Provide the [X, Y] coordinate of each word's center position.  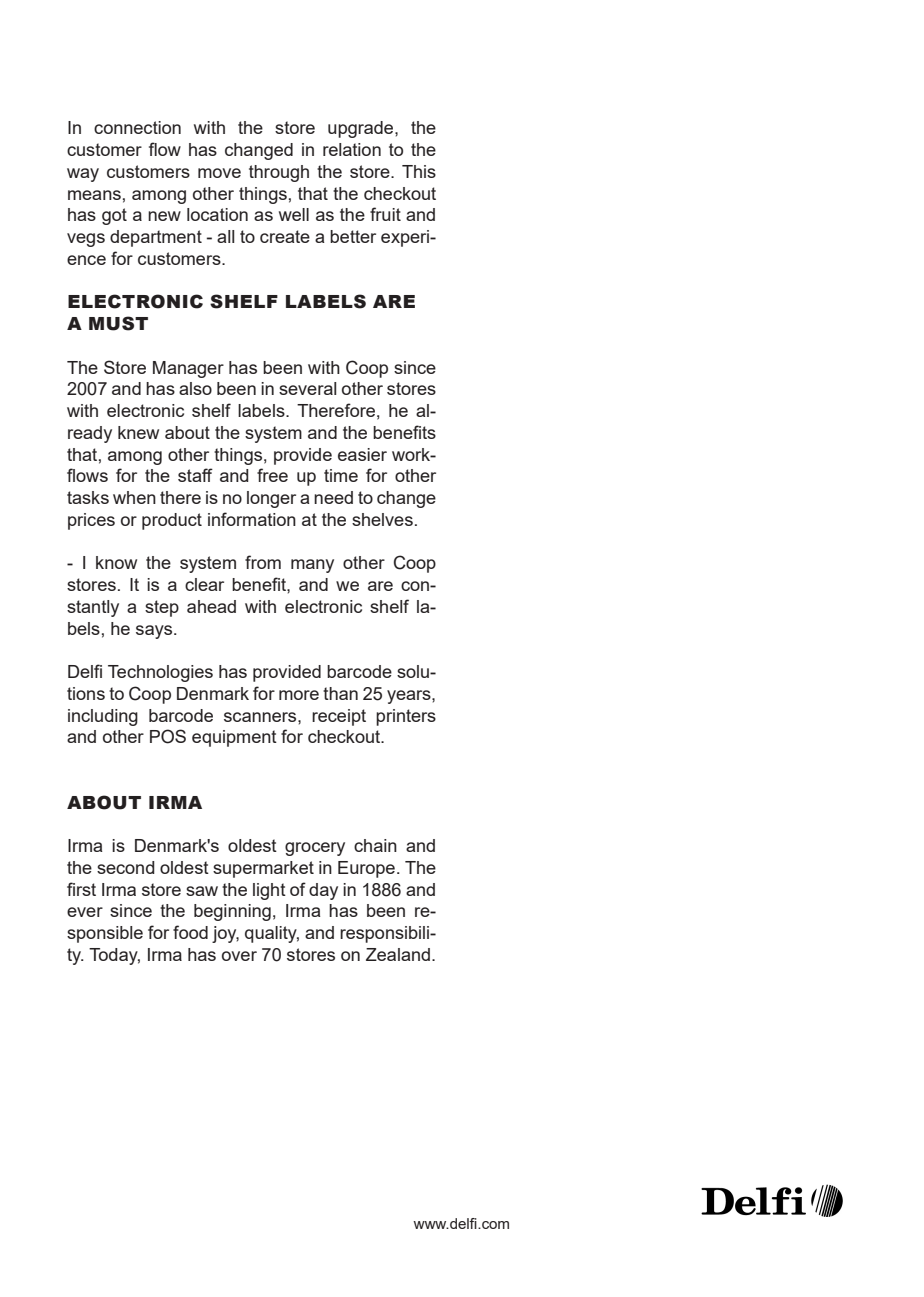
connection [137, 127]
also [195, 388]
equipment [234, 738]
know [116, 562]
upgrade [362, 129]
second [126, 867]
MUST [118, 323]
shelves [382, 519]
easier [362, 454]
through [279, 173]
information [252, 519]
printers [406, 717]
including [103, 717]
